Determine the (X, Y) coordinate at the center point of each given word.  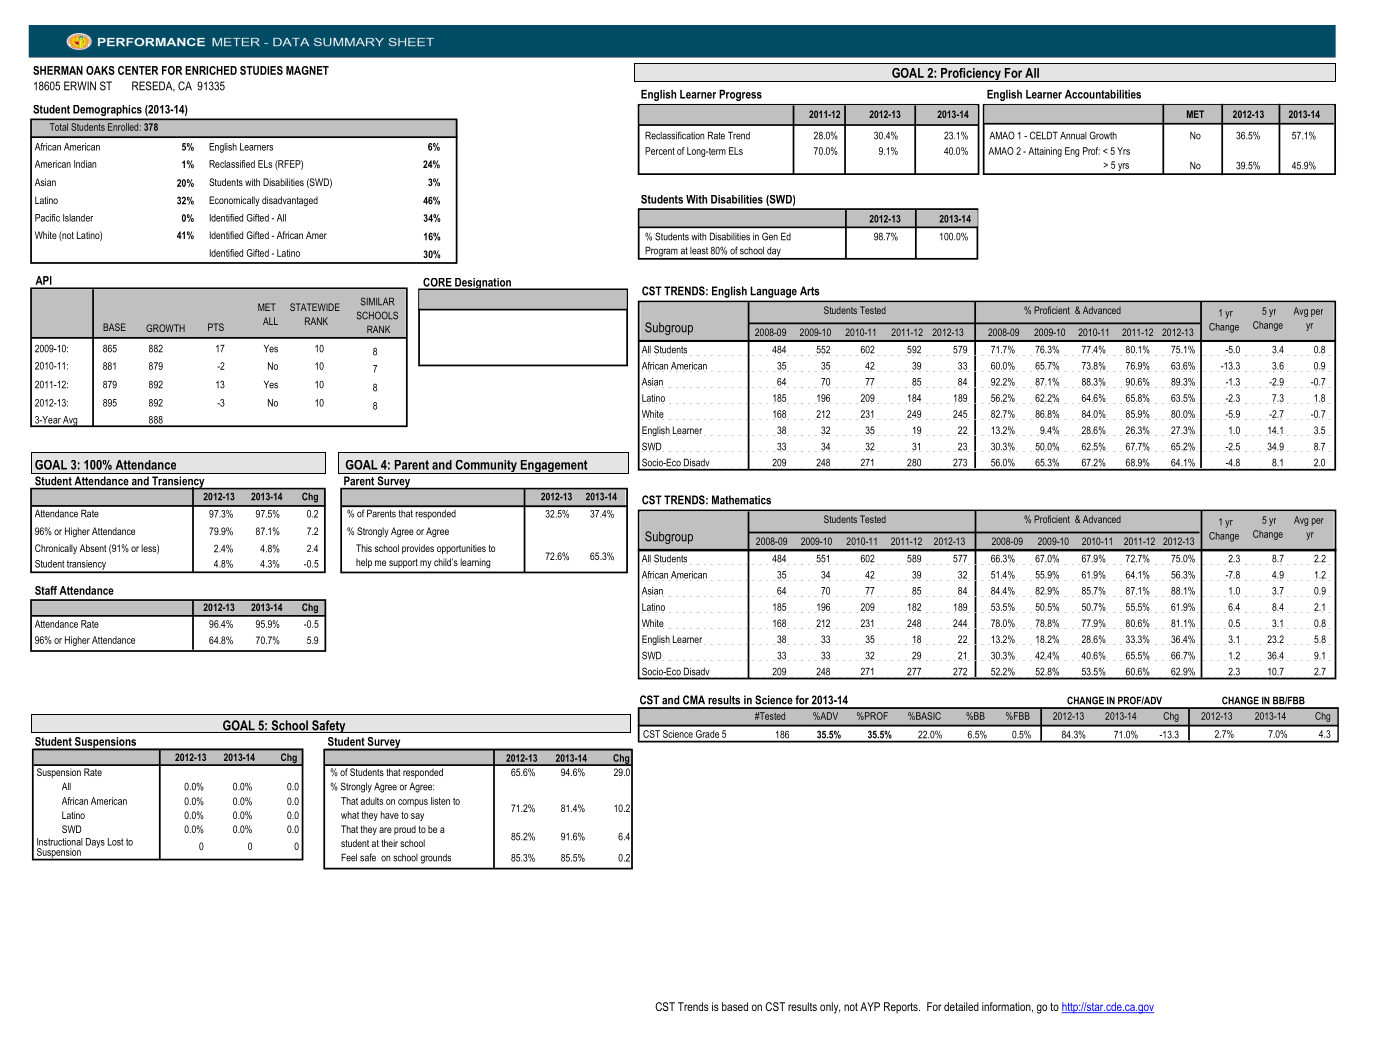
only (830, 1008)
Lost (115, 842)
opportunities (461, 549)
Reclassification (674, 135)
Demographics (107, 112)
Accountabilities (1103, 94)
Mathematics (741, 500)
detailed (961, 1006)
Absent (93, 548)
